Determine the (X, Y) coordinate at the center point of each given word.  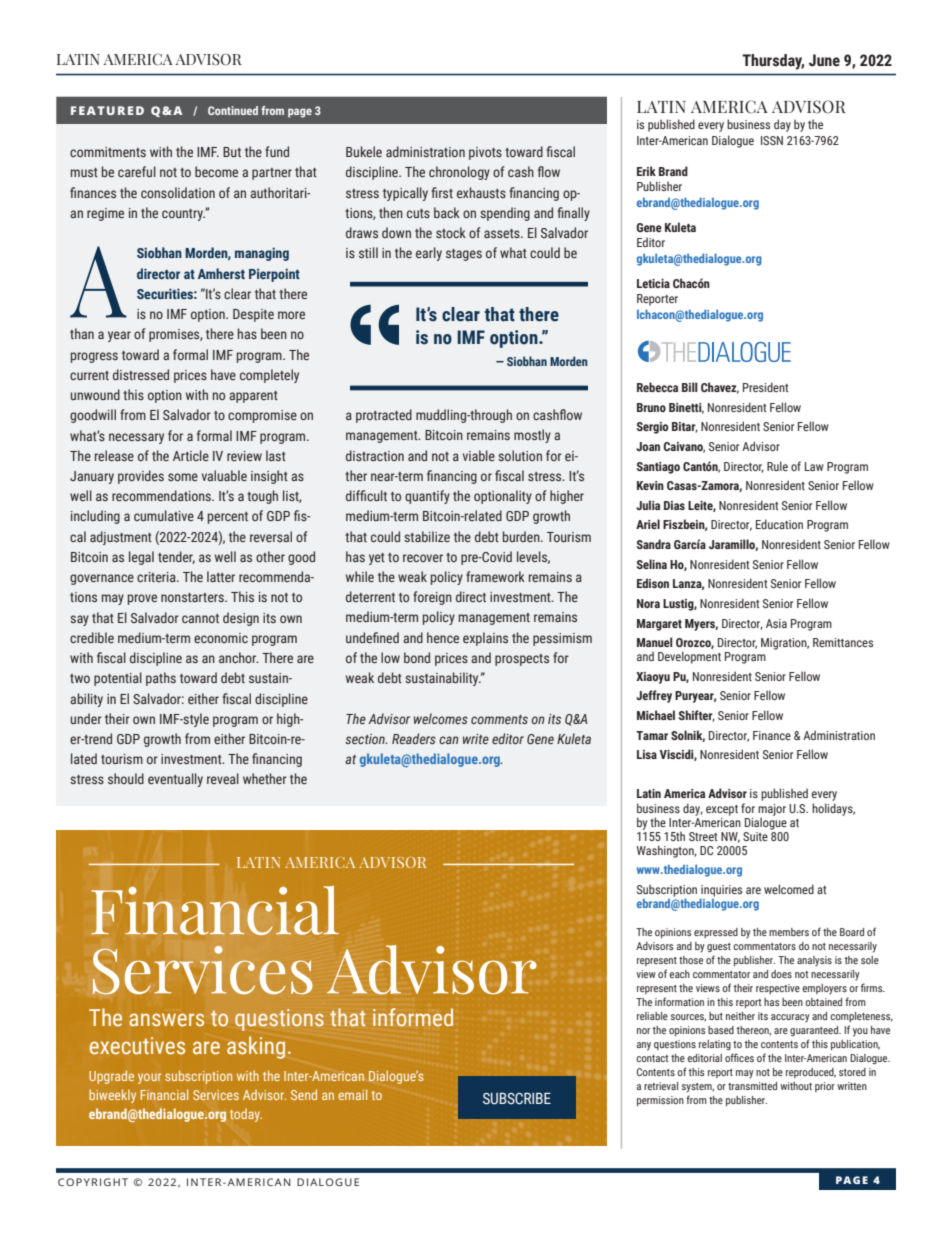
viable (479, 455)
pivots (485, 153)
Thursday (773, 62)
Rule (777, 466)
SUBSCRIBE (517, 1099)
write (476, 739)
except (722, 810)
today (246, 1115)
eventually (175, 780)
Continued (233, 110)
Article (191, 455)
